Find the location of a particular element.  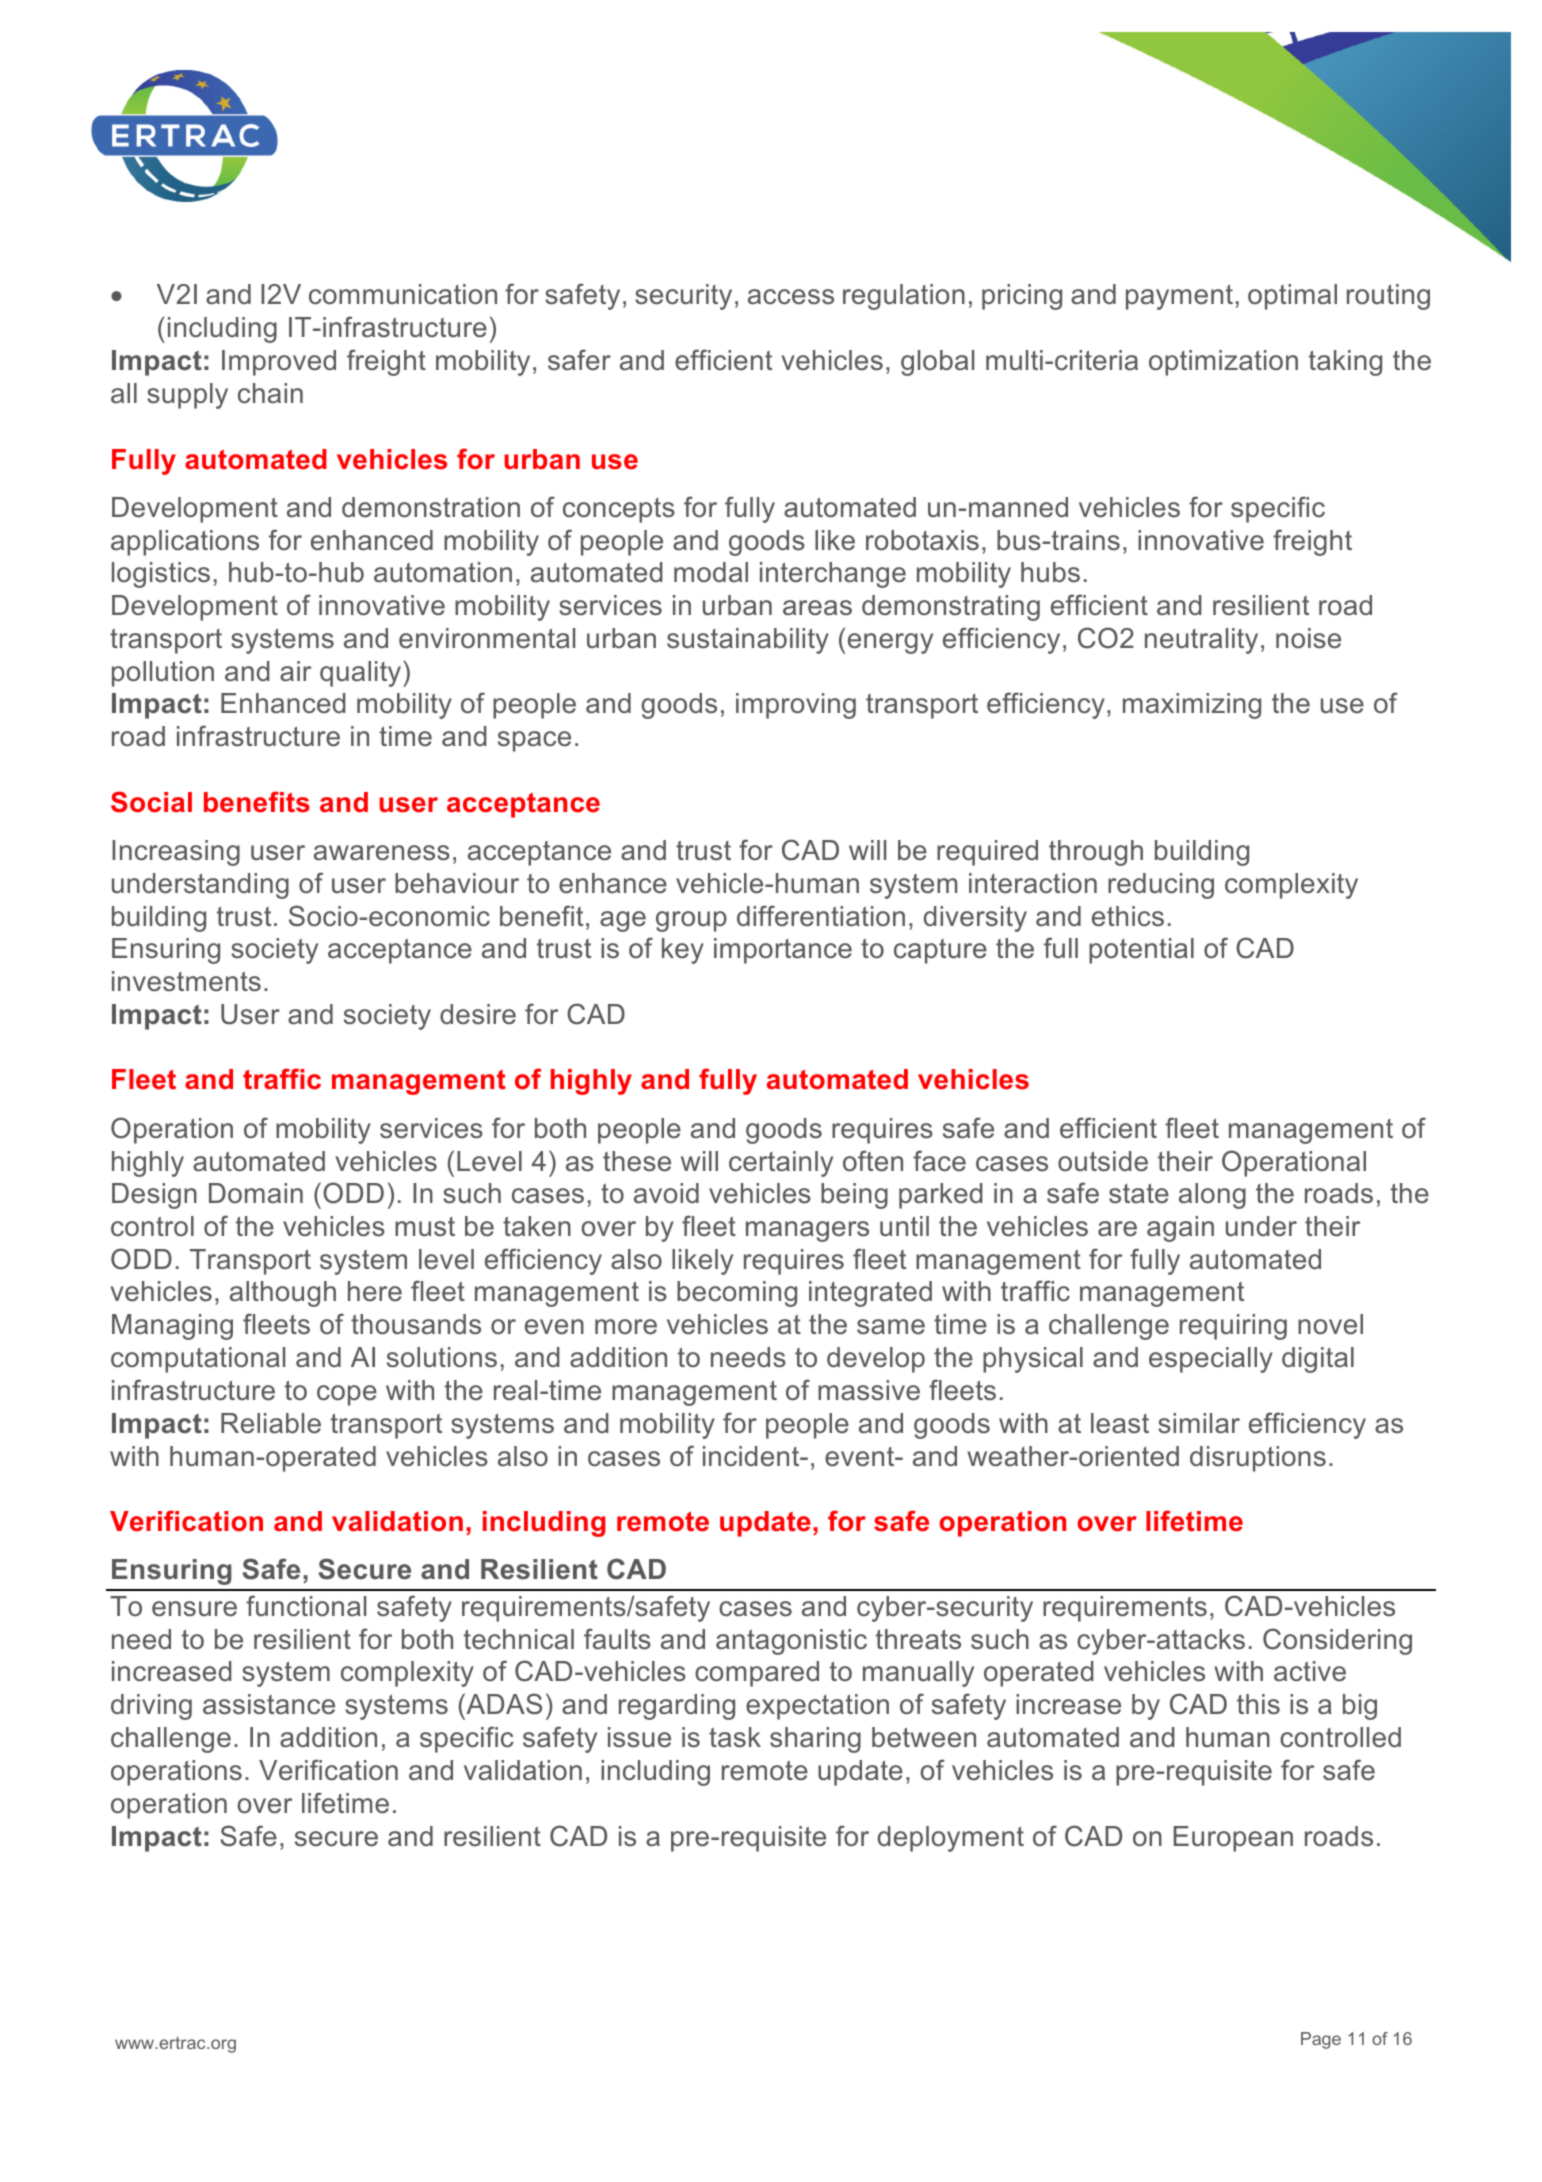

deployment is located at coordinates (951, 1839).
